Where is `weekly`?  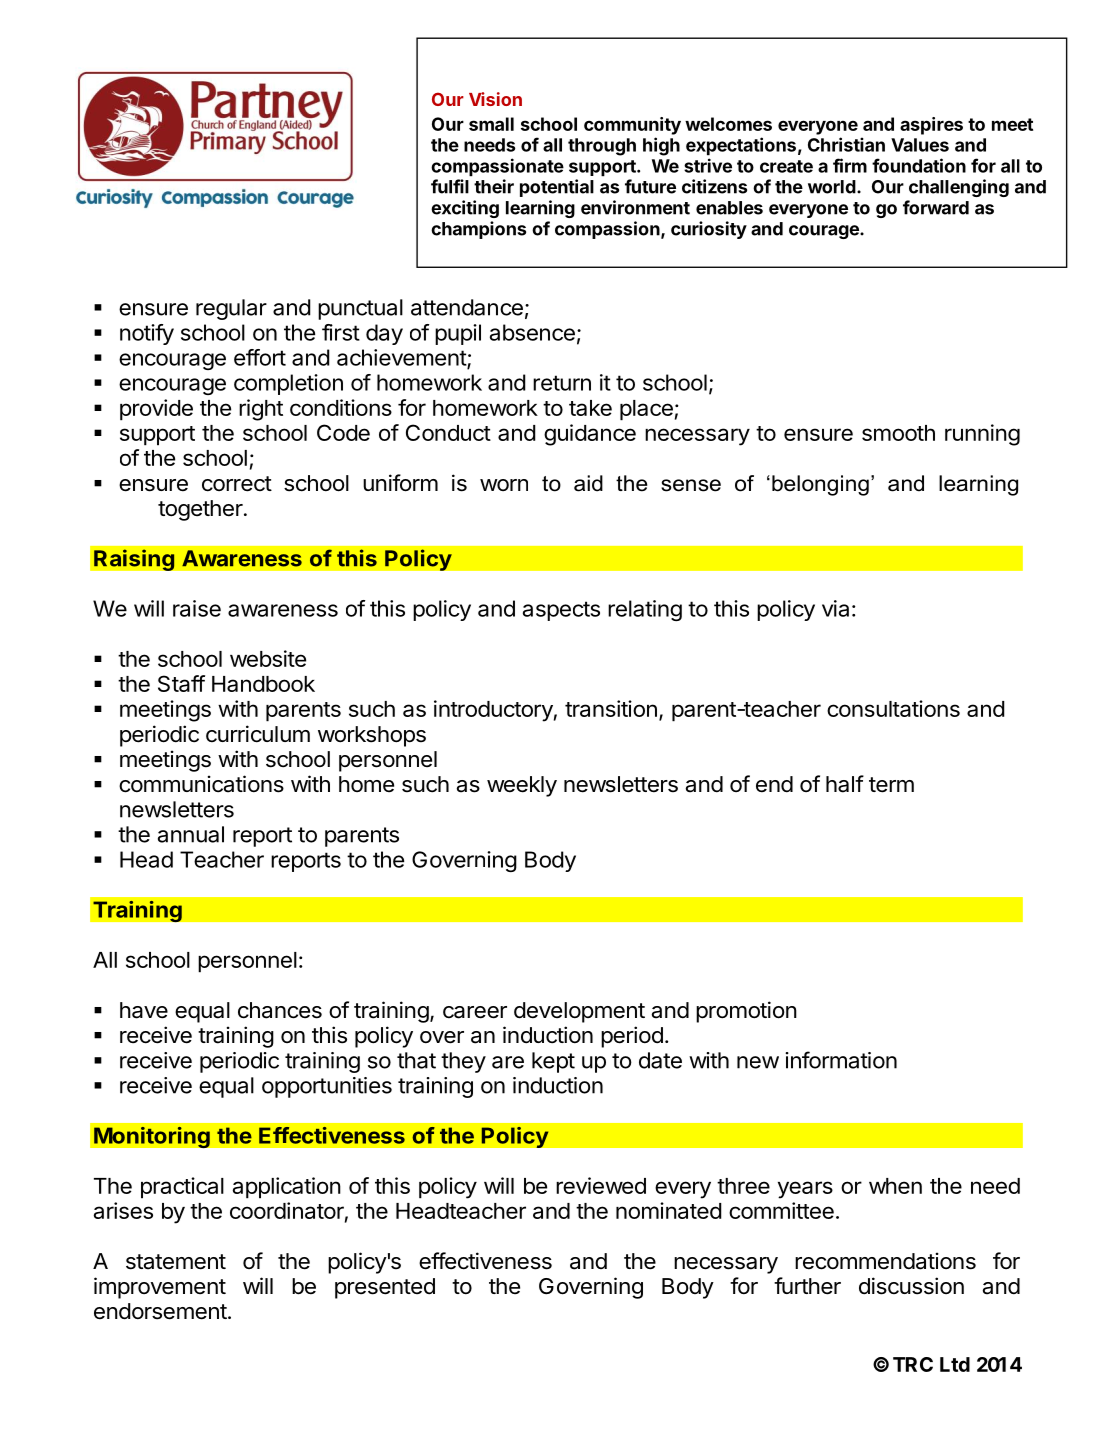
weekly is located at coordinates (522, 786).
